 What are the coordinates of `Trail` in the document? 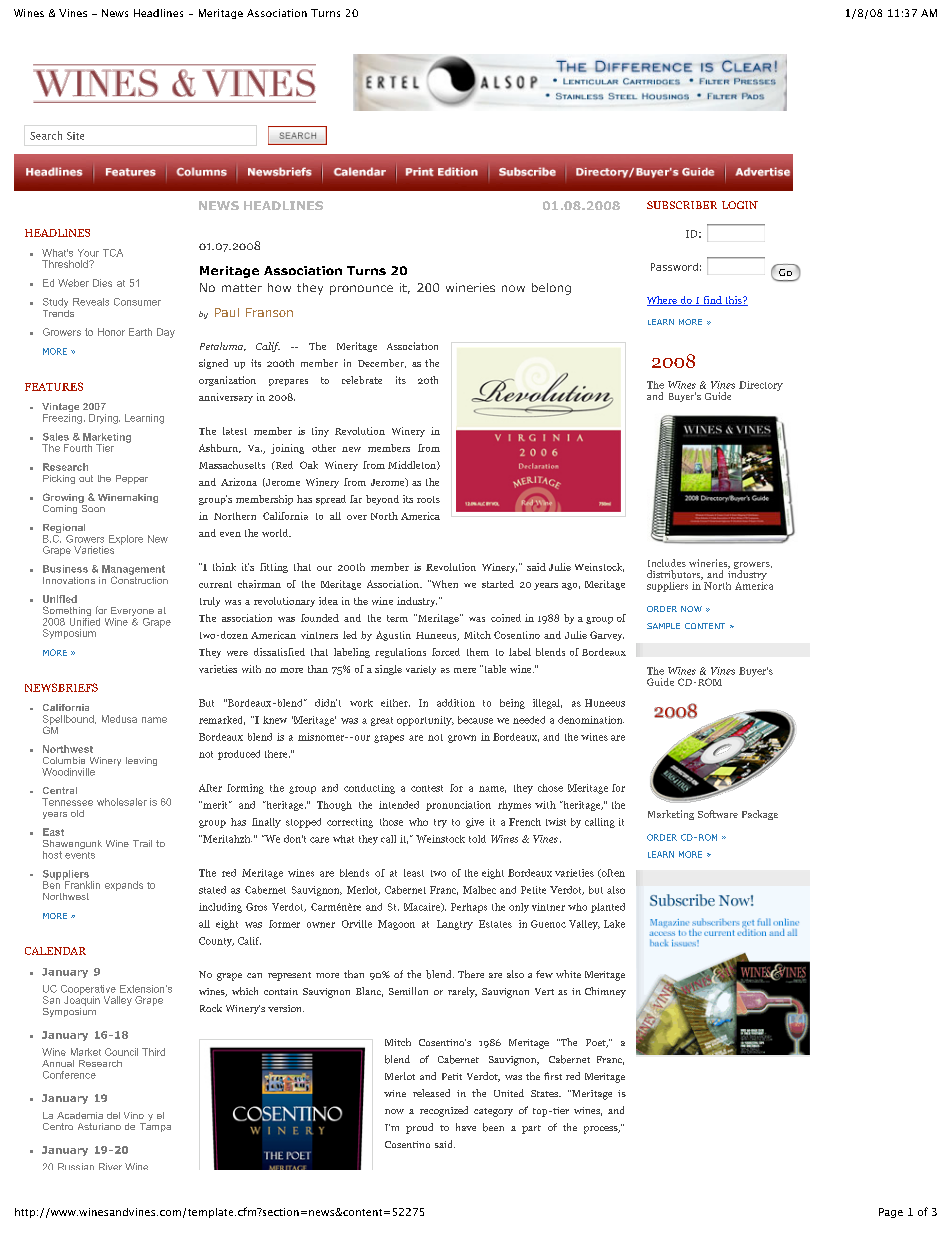 It's located at (142, 843).
